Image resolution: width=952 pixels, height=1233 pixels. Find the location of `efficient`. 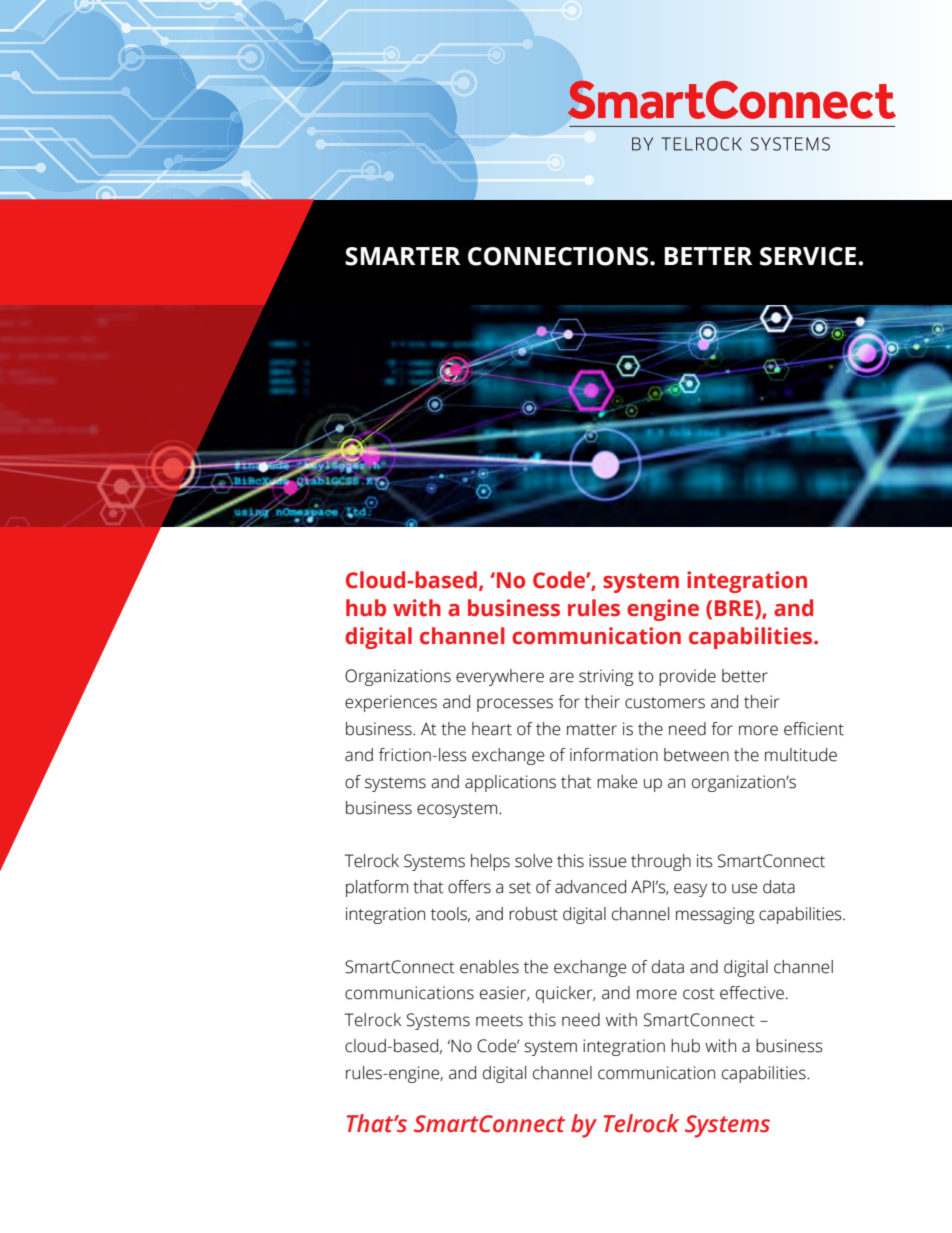

efficient is located at coordinates (814, 729).
